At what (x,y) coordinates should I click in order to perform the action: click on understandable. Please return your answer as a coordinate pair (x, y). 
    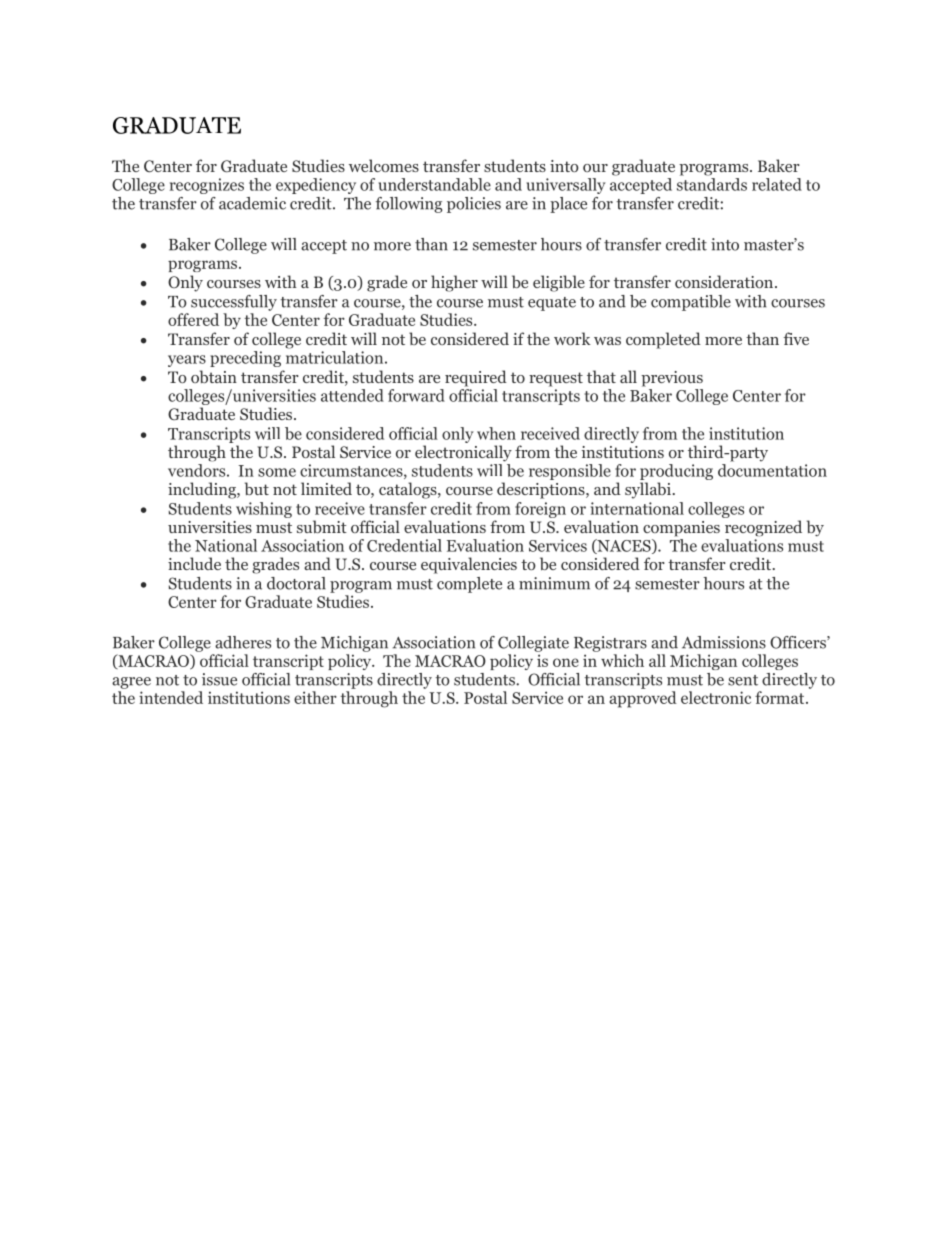
    Looking at the image, I should click on (434, 184).
